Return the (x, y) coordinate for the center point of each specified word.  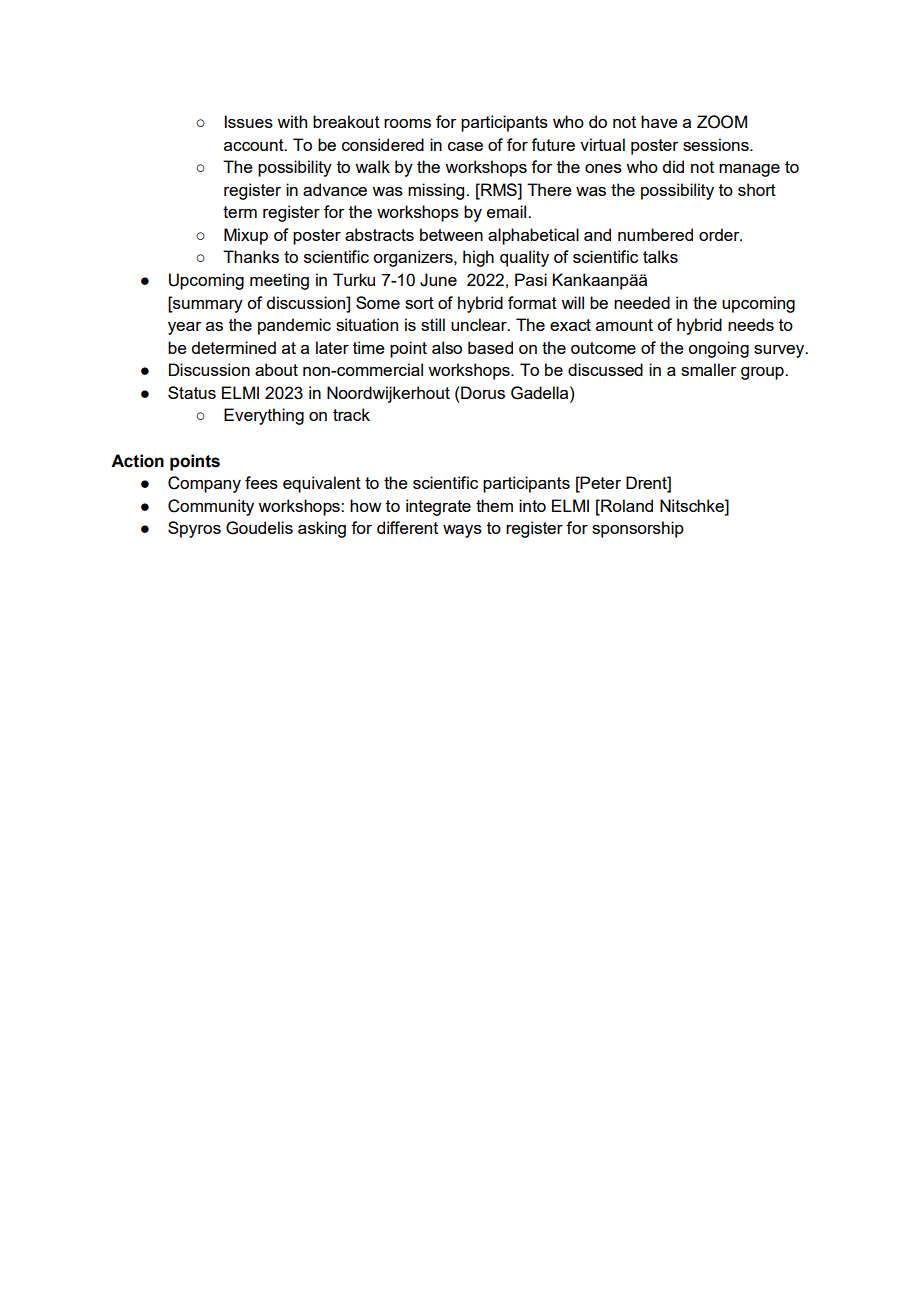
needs (751, 324)
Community (211, 507)
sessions (717, 144)
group (763, 373)
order (720, 234)
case (465, 146)
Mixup (246, 236)
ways (462, 531)
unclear (480, 324)
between (451, 234)
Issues (249, 121)
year (185, 328)
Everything (264, 416)
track (351, 414)
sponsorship (638, 529)
